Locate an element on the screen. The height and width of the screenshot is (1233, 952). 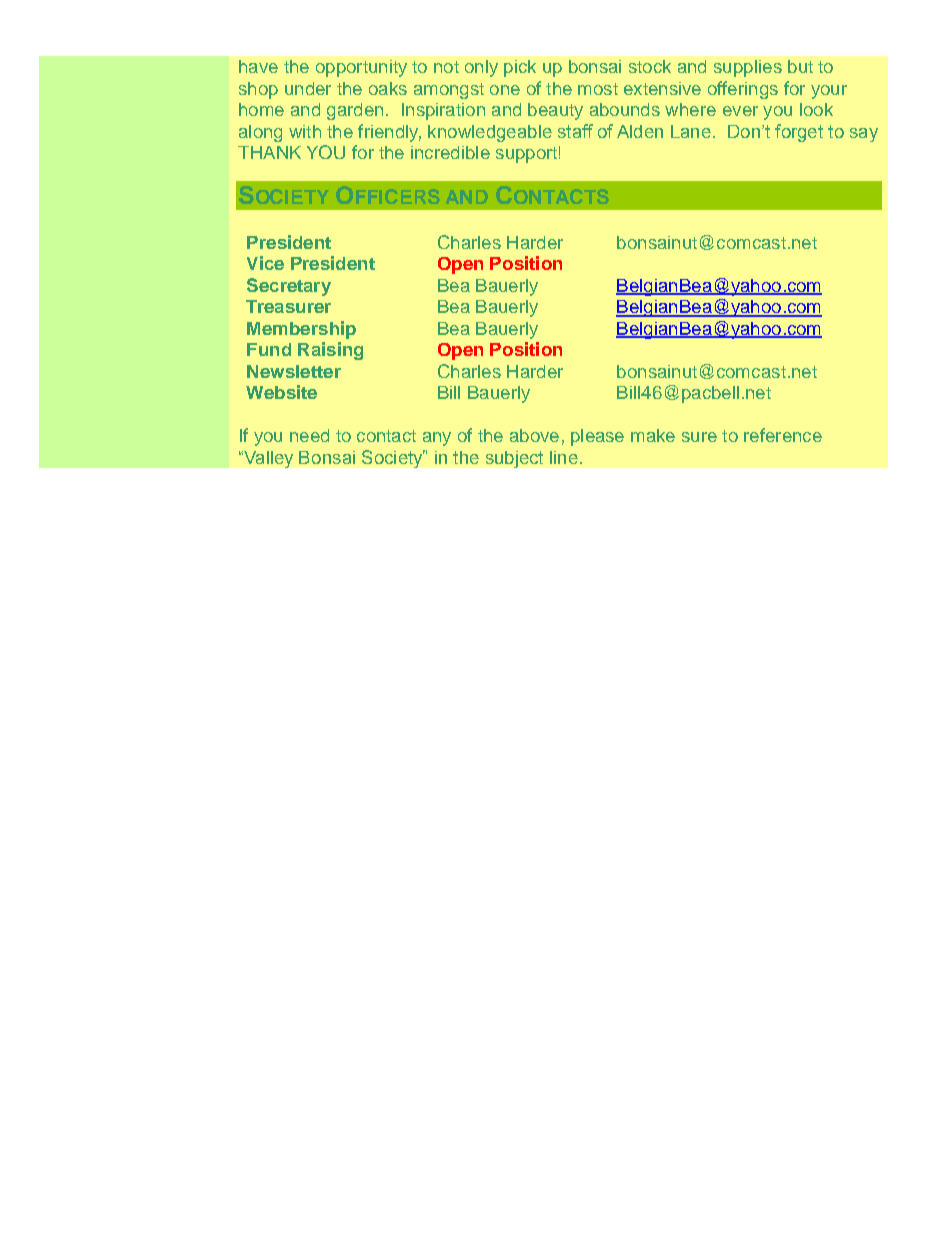
reference is located at coordinates (783, 435).
